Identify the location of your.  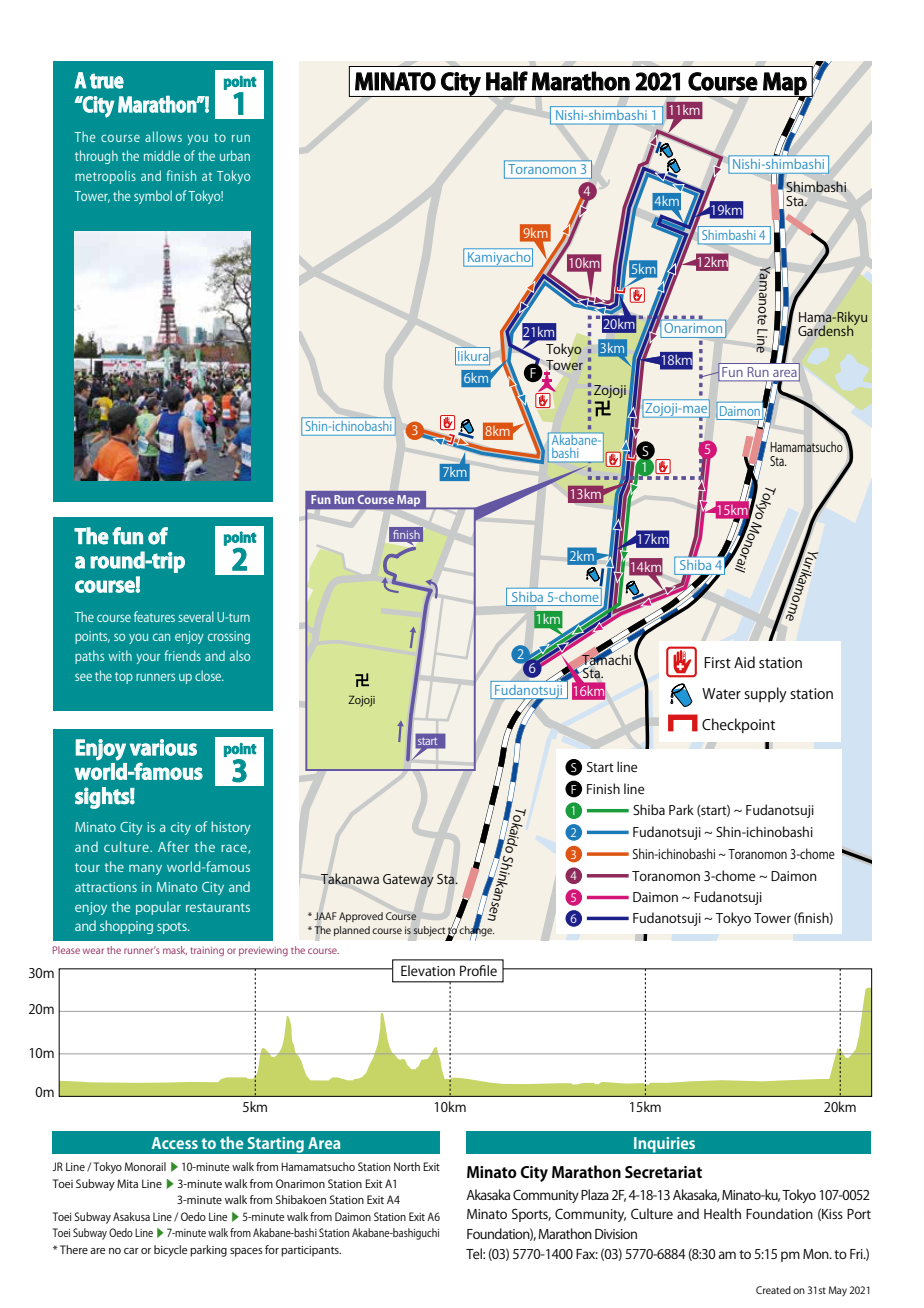
(148, 659).
